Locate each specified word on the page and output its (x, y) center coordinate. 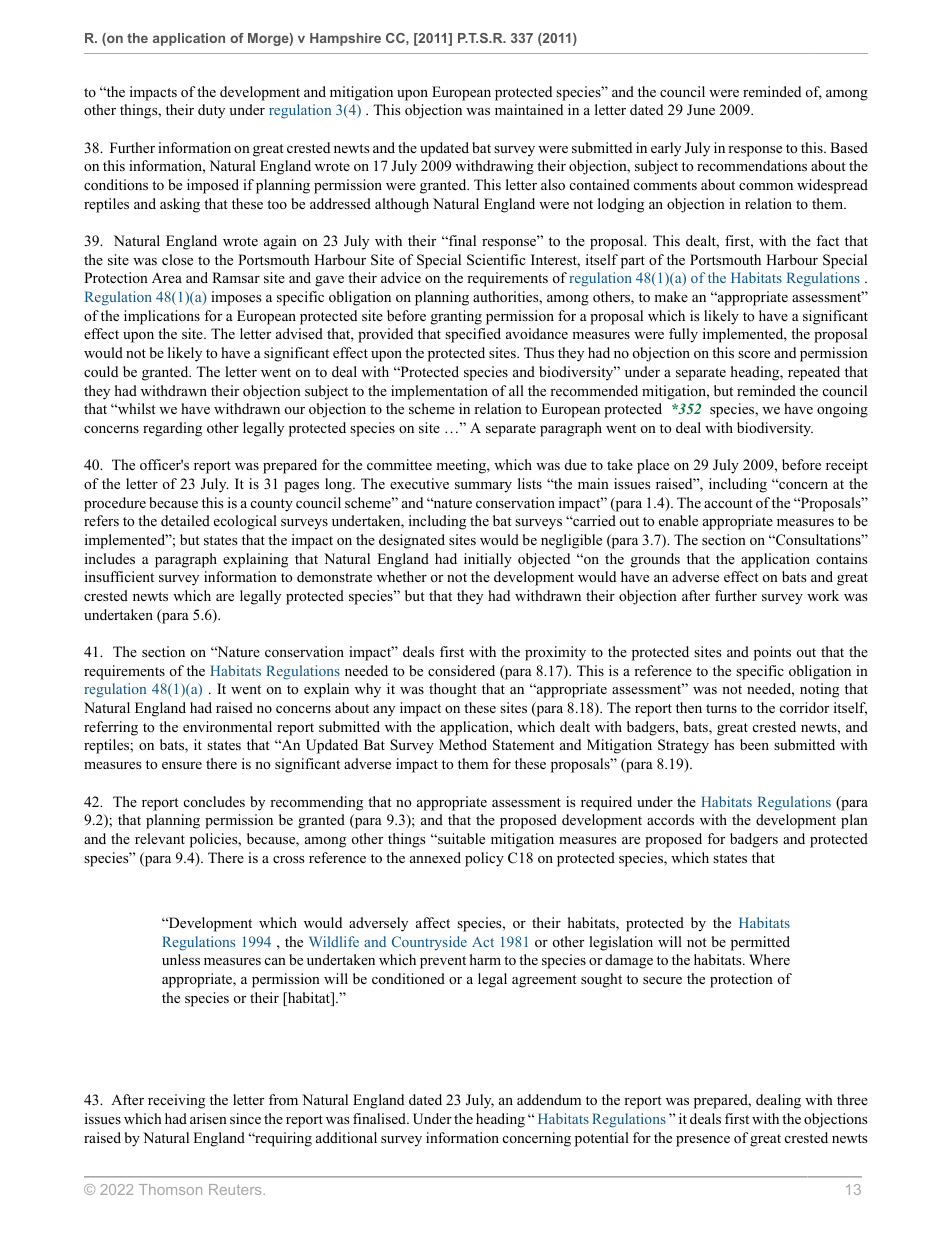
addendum (549, 1099)
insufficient (119, 576)
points (772, 653)
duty (211, 111)
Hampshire (345, 39)
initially (488, 560)
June (701, 110)
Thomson (170, 1189)
